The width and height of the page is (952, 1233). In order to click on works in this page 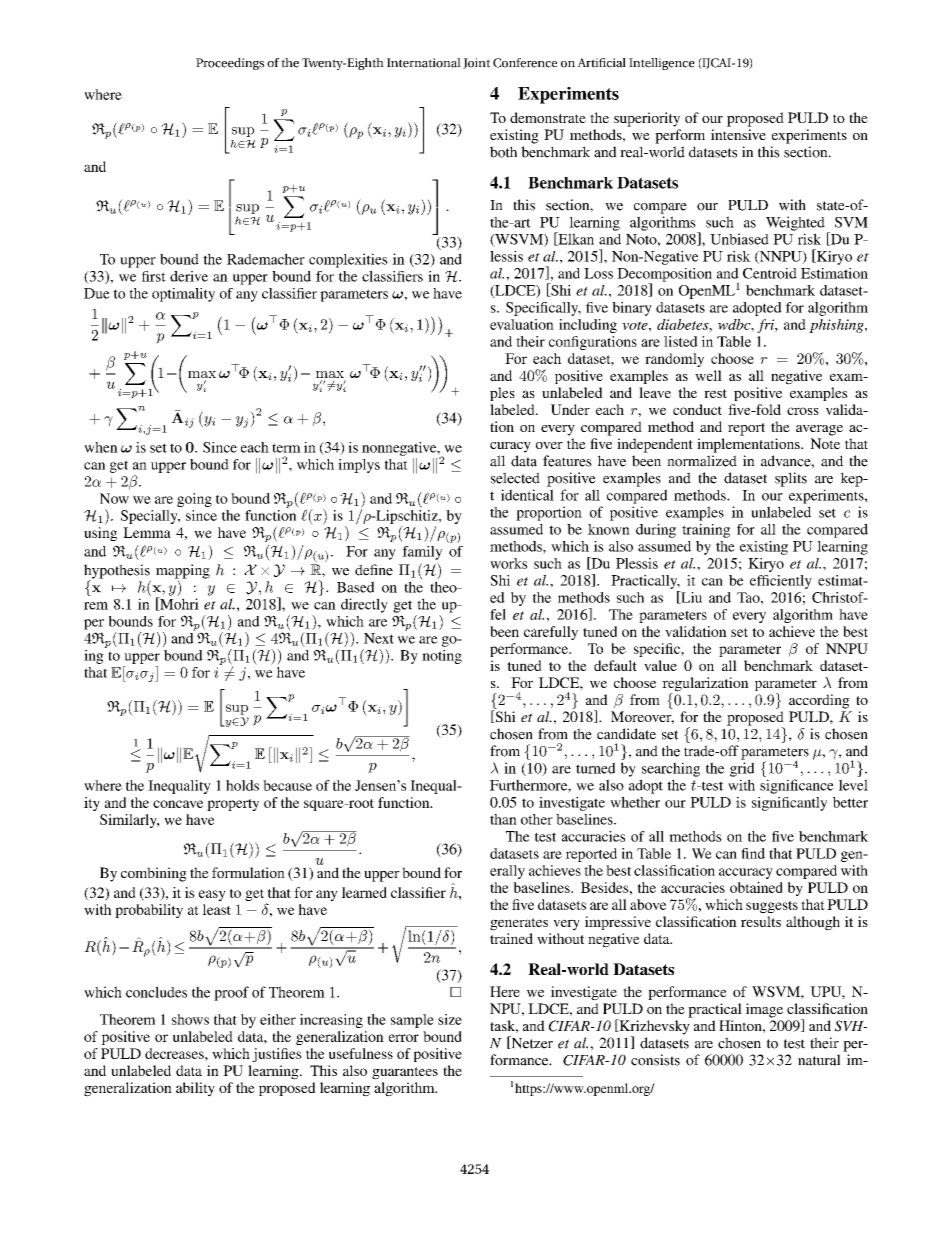, I will do `click(508, 563)`.
